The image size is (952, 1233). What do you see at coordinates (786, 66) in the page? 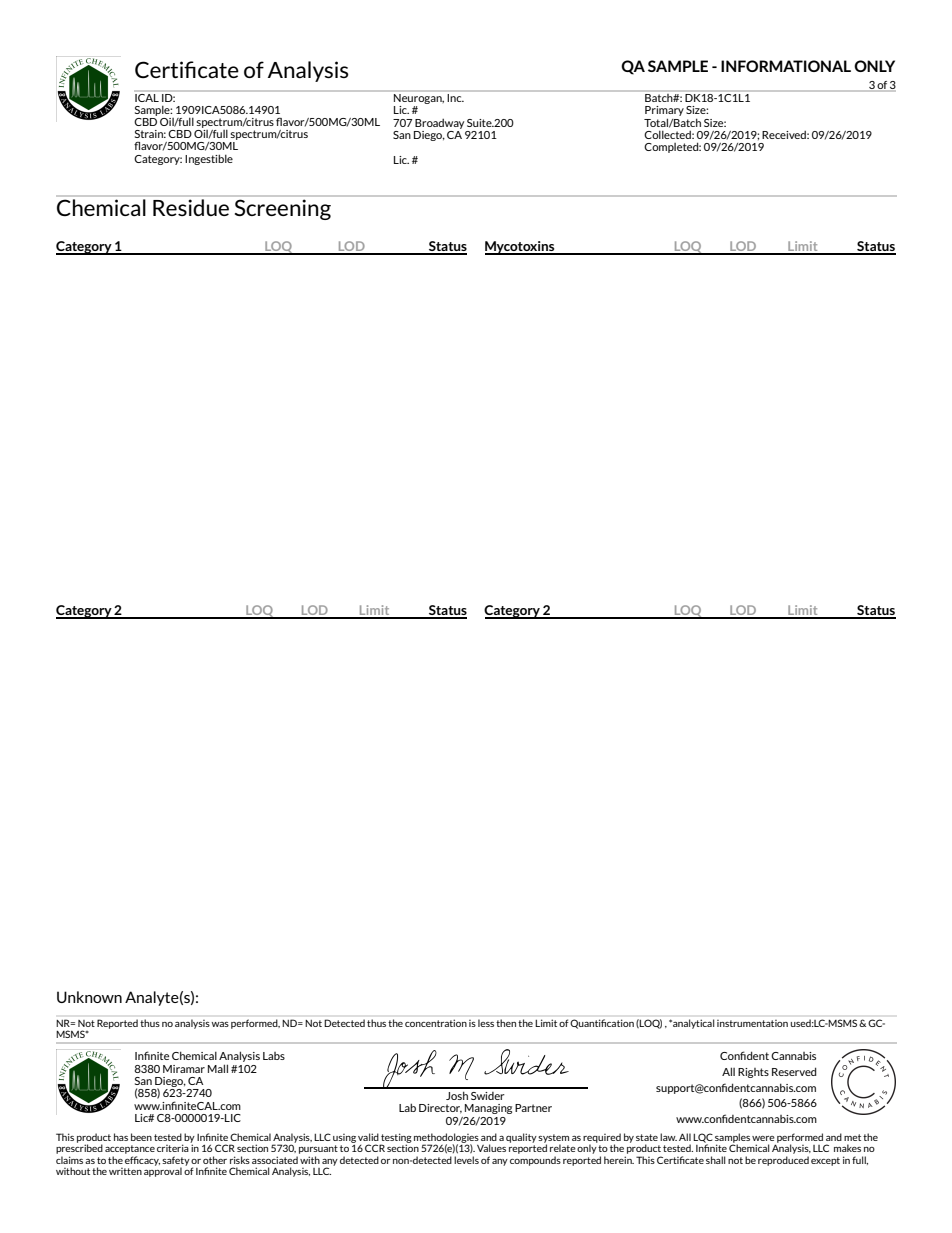
I see `INFORMATIONAL` at bounding box center [786, 66].
